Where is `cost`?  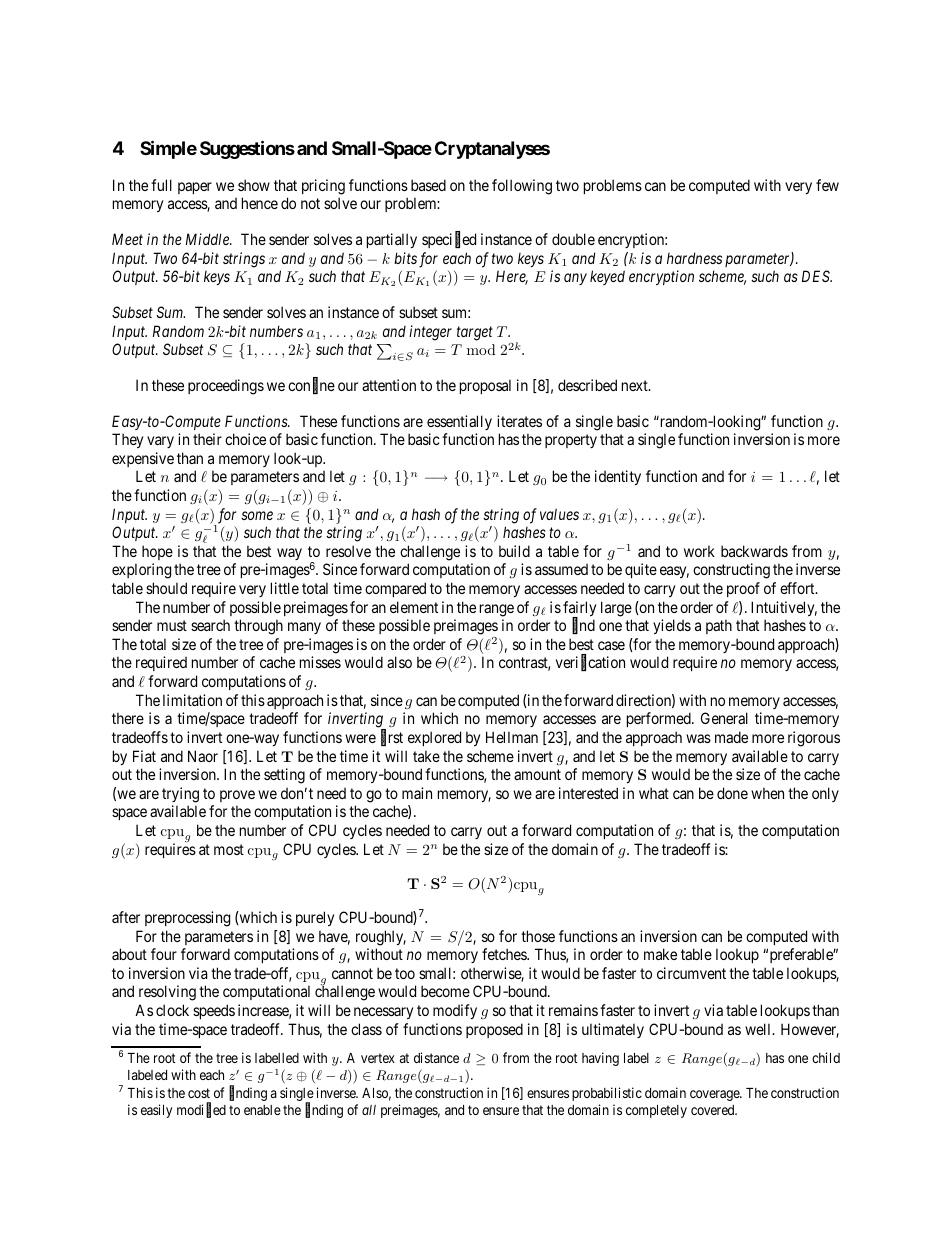 cost is located at coordinates (199, 1093).
